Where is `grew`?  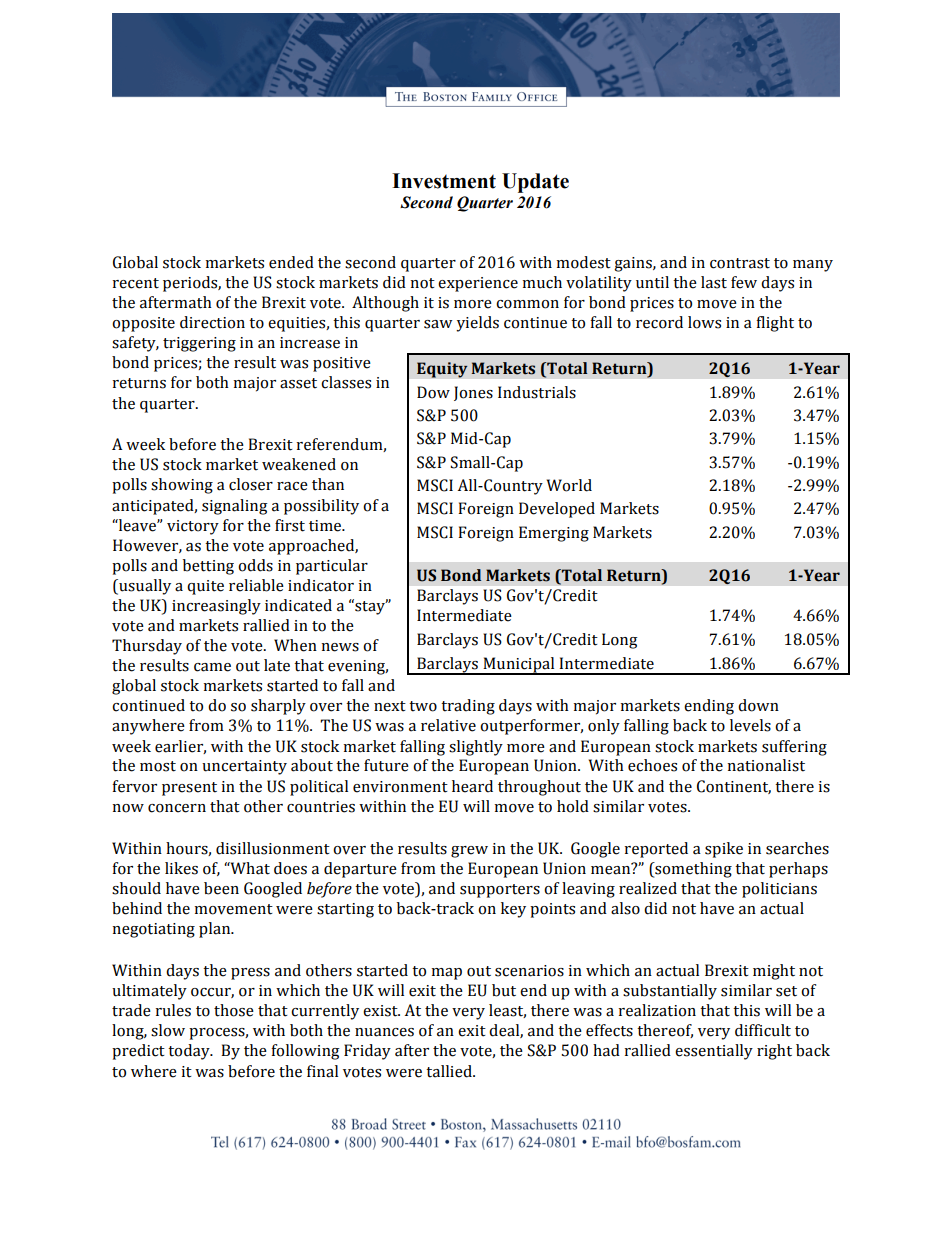 grew is located at coordinates (469, 852).
